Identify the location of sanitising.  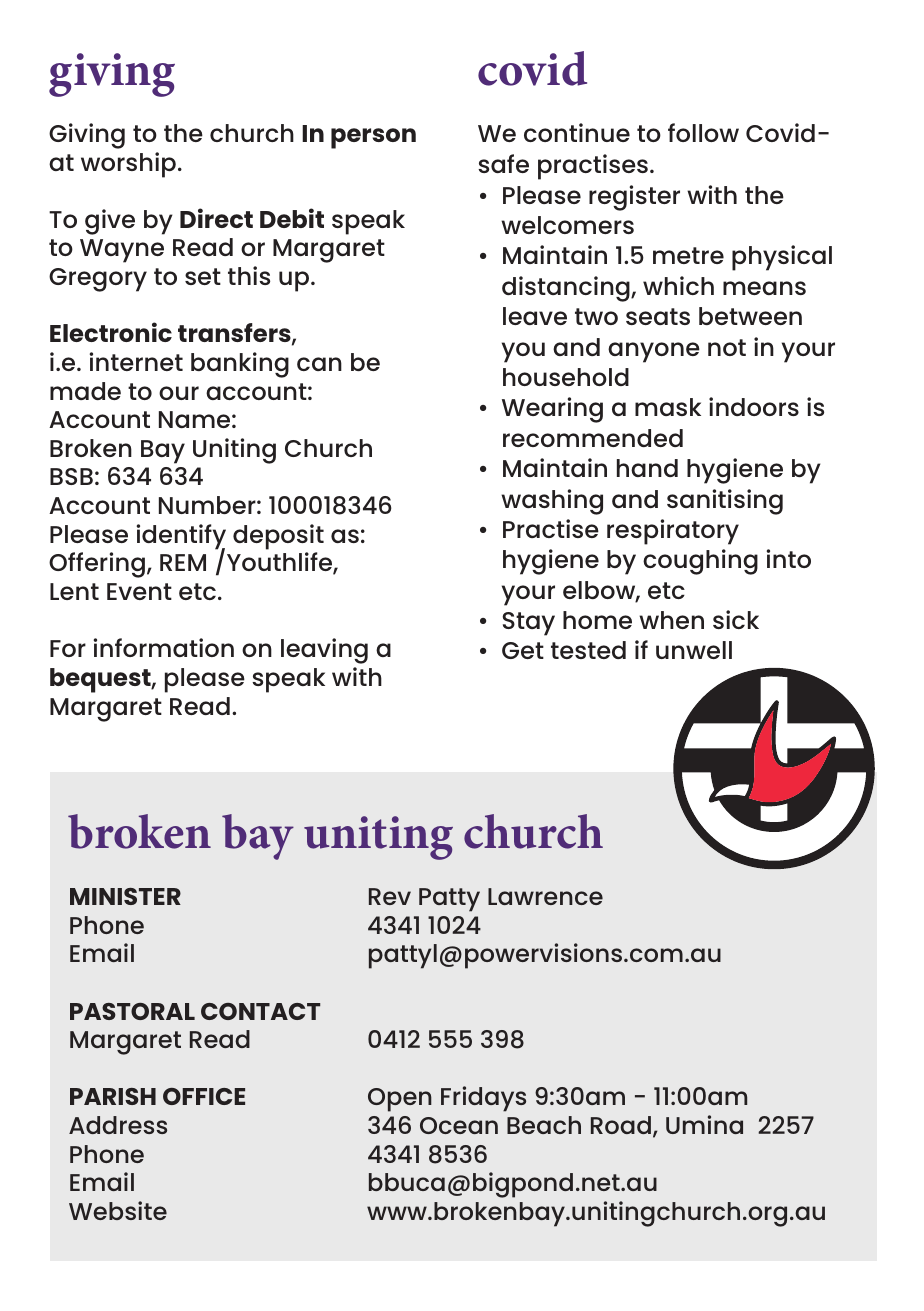
(725, 502).
